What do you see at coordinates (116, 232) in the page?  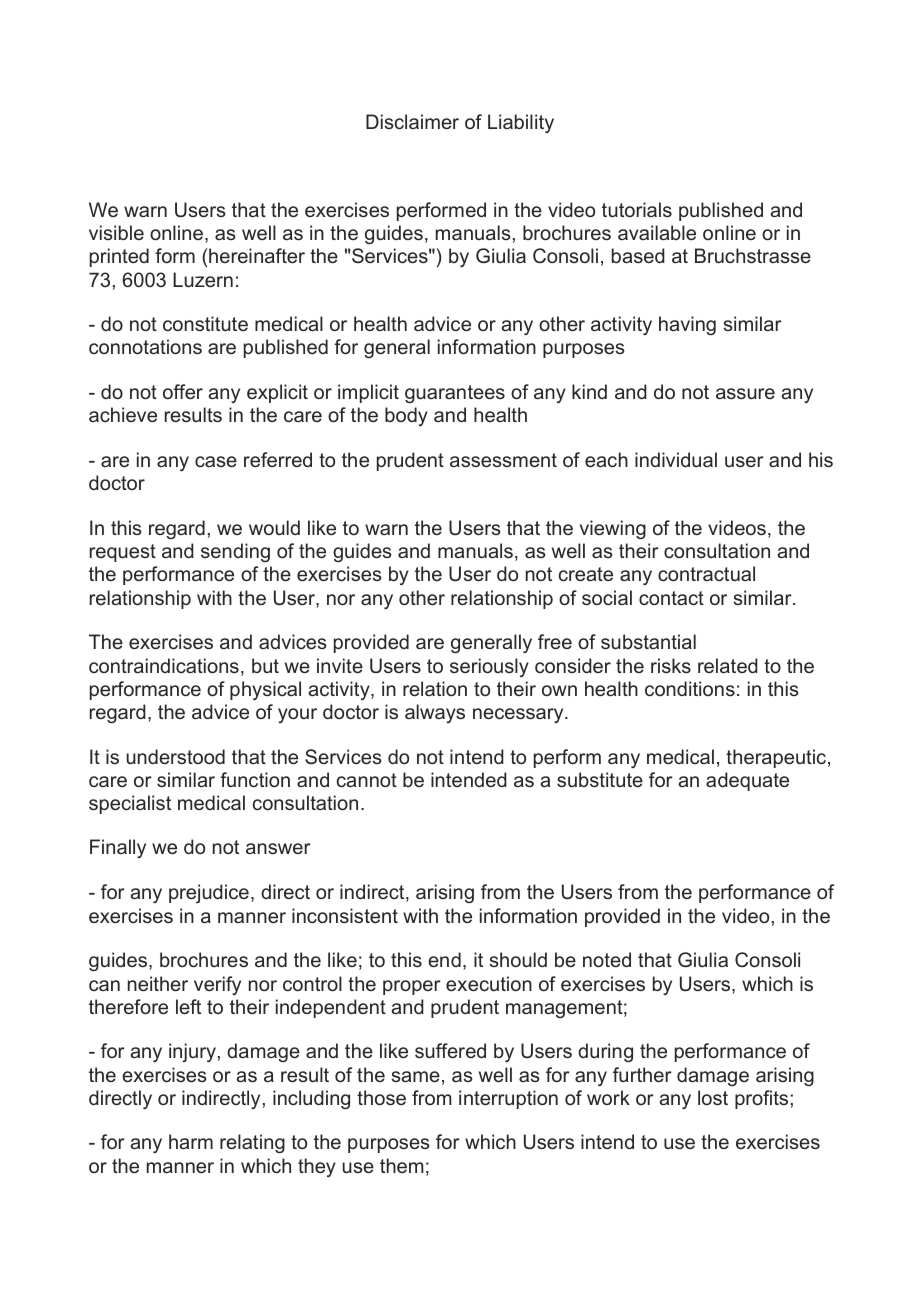 I see `visible` at bounding box center [116, 232].
